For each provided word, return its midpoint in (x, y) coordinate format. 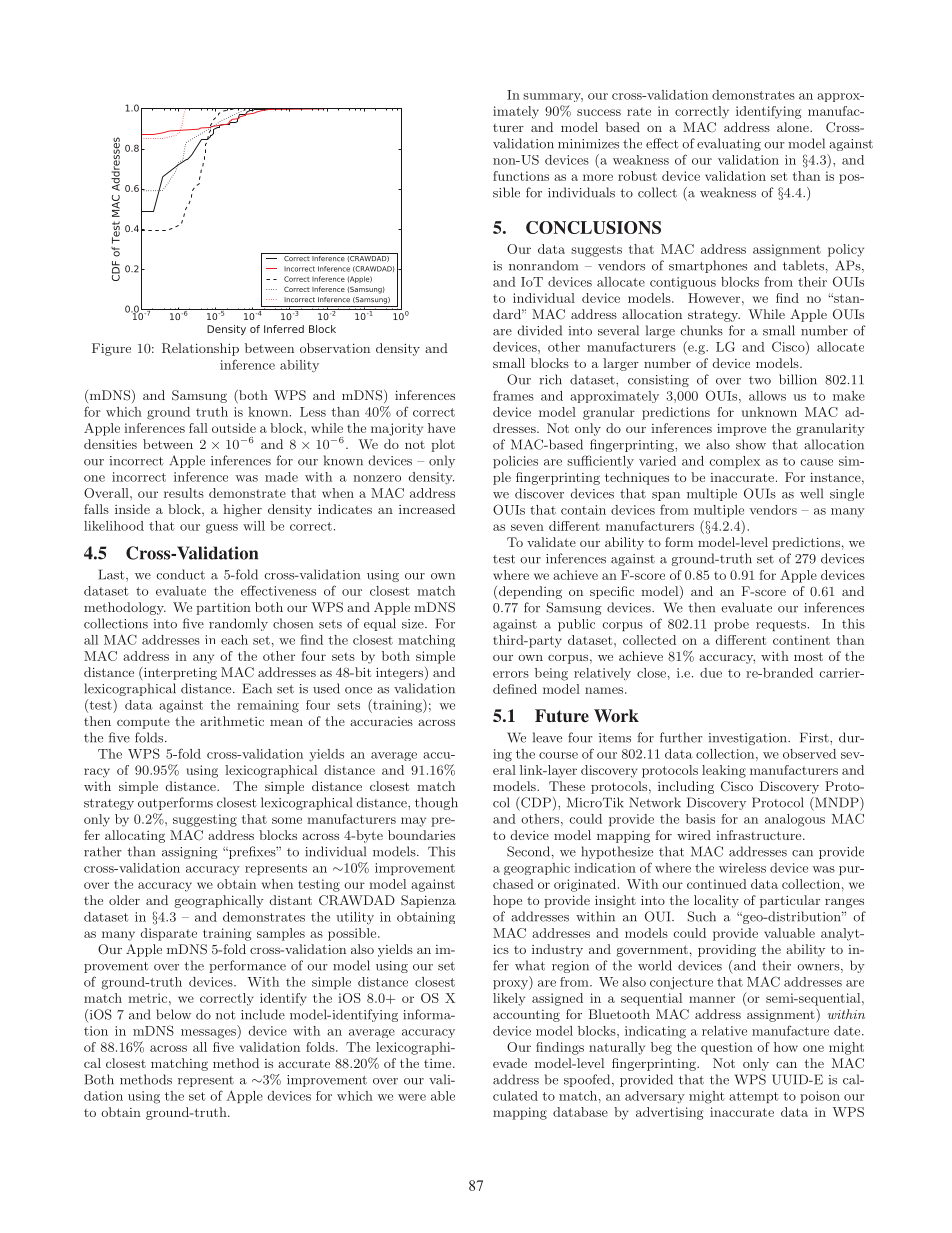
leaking (724, 771)
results (184, 493)
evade (510, 1063)
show (751, 444)
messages (209, 1034)
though (436, 803)
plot (443, 445)
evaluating (729, 144)
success (599, 112)
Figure (111, 349)
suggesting (205, 820)
